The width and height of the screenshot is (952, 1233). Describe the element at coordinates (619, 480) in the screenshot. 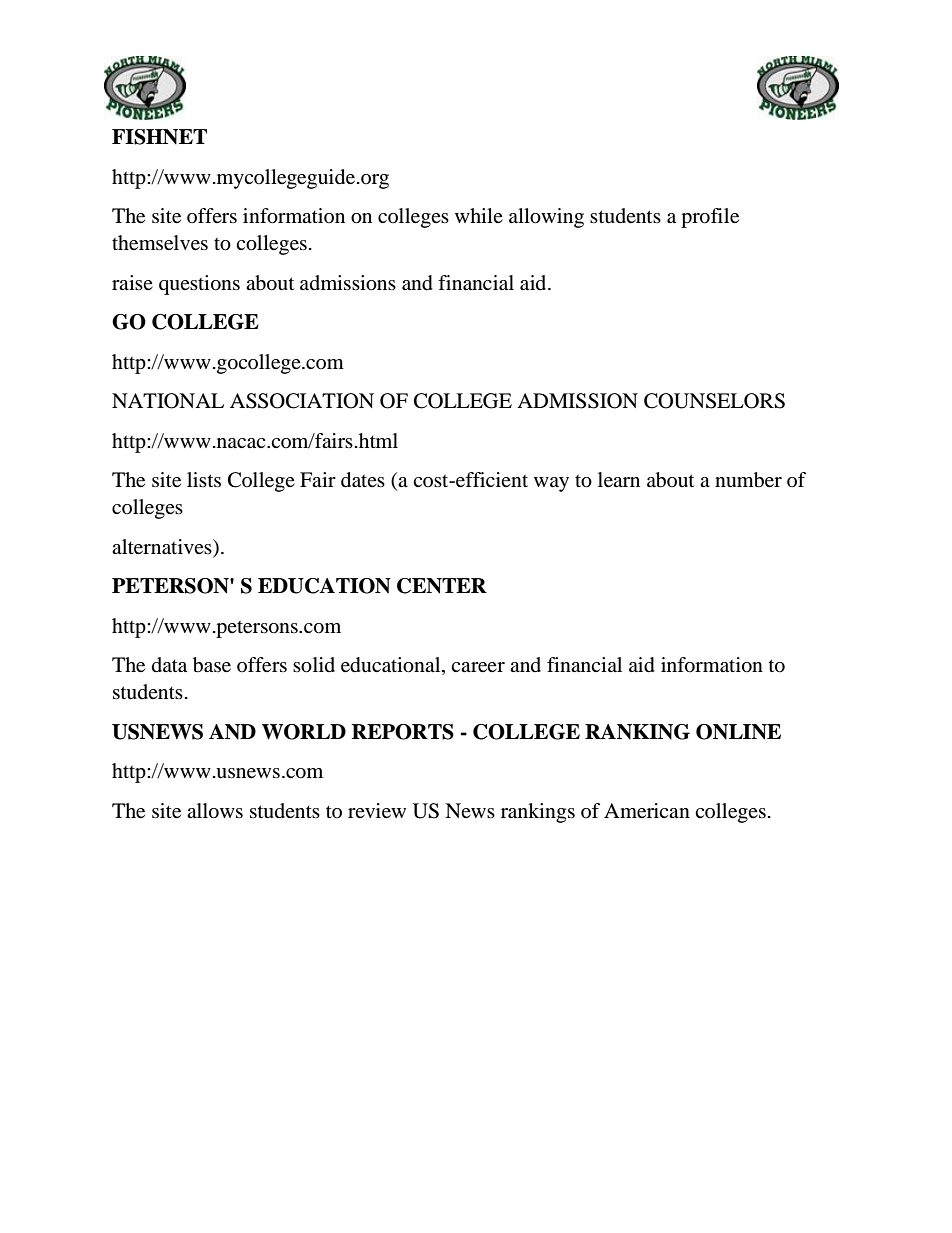

I see `learn` at that location.
